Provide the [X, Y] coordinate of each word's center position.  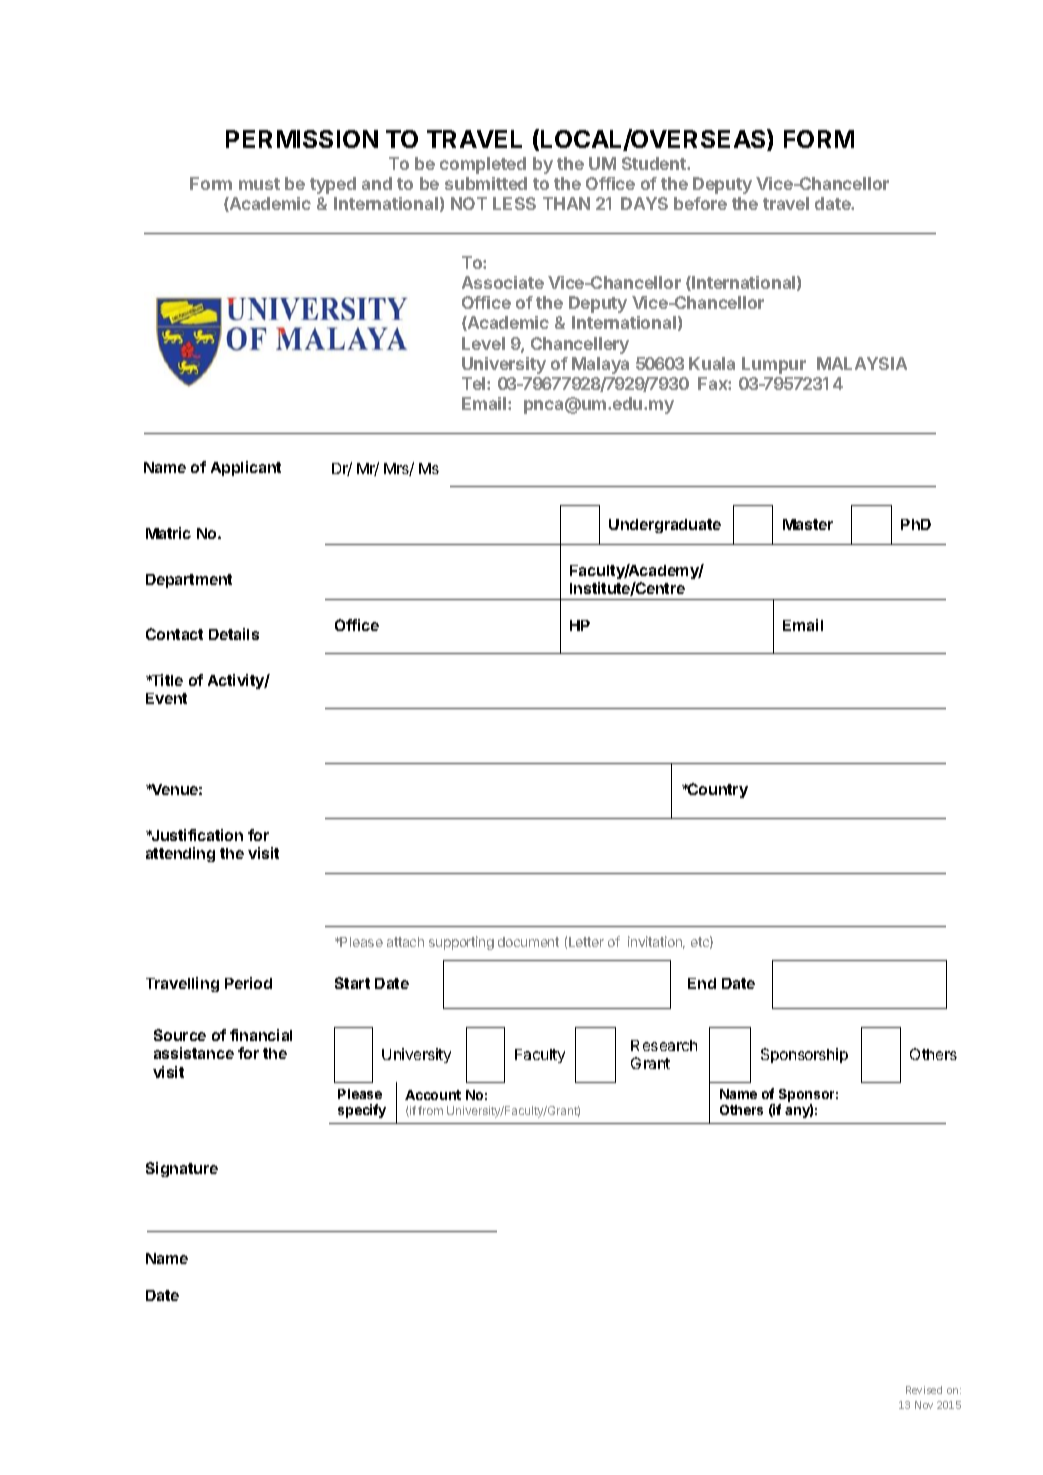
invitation [656, 942]
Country [717, 790]
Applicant [246, 468]
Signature [182, 1169]
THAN [566, 203]
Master [808, 524]
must [259, 184]
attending [180, 854]
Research [664, 1045]
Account [433, 1095]
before [700, 203]
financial [261, 1035]
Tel [475, 383]
